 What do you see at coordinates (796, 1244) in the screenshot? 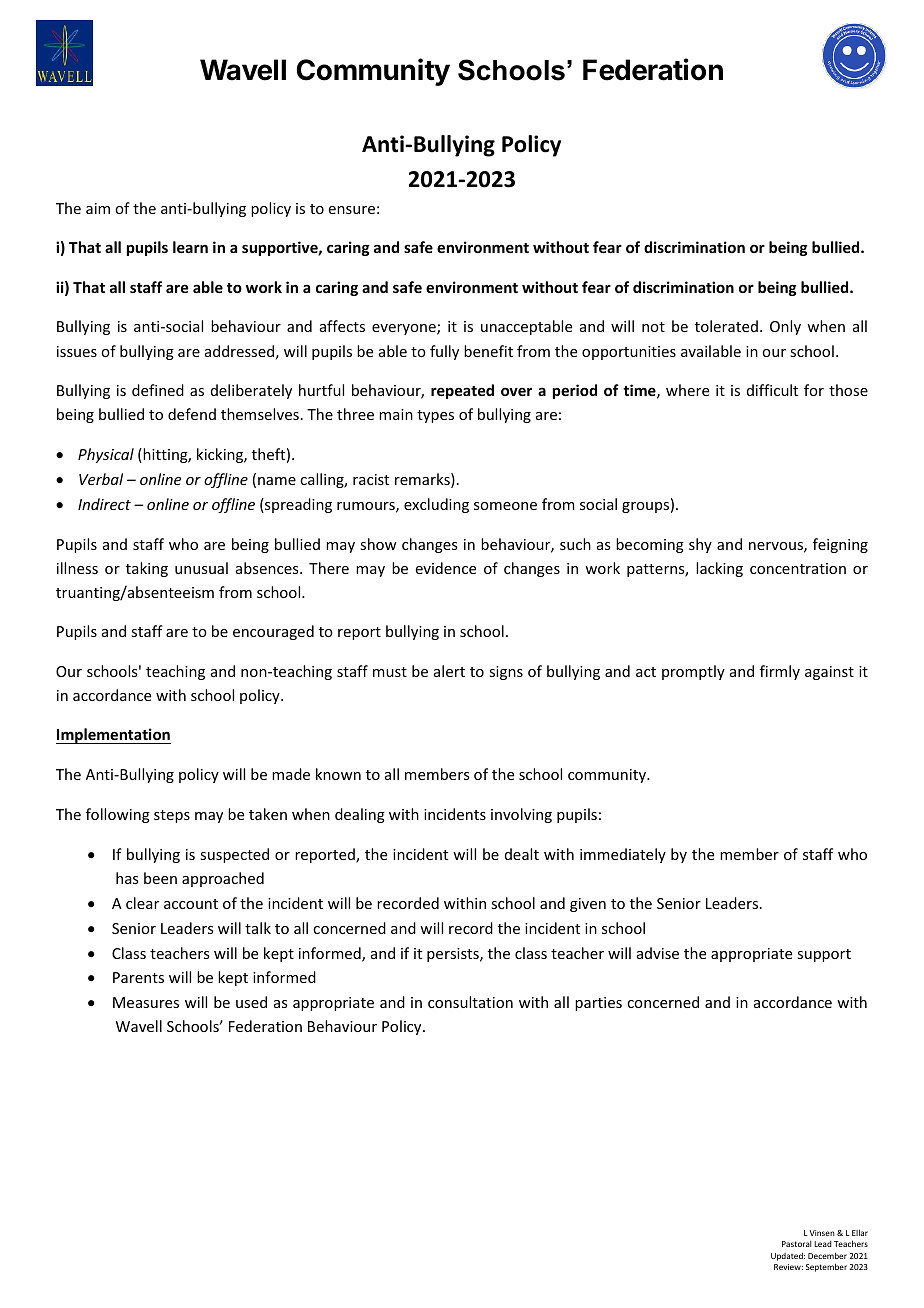
I see `Pastoral` at bounding box center [796, 1244].
